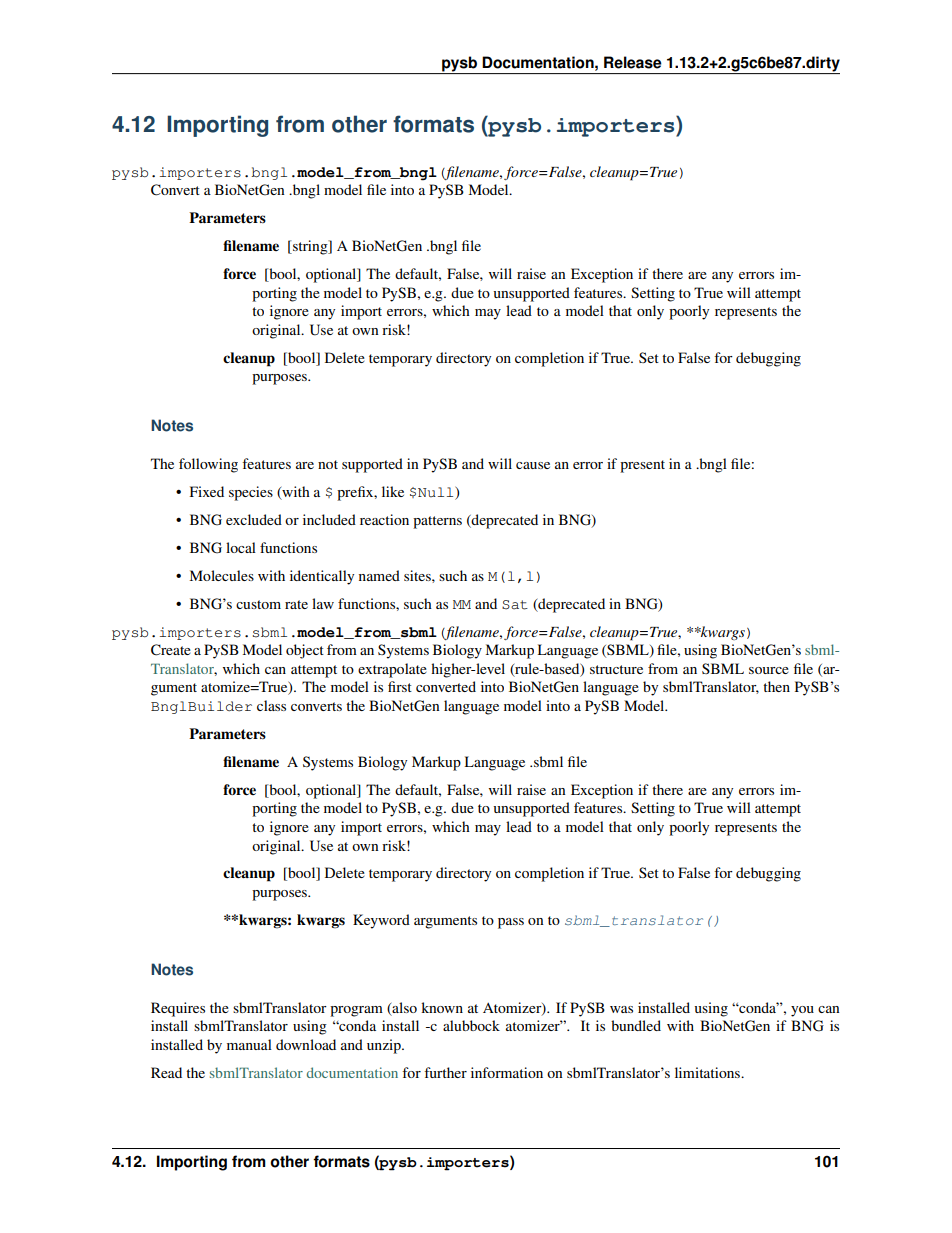 The image size is (952, 1233). What do you see at coordinates (249, 1044) in the screenshot?
I see `manual` at bounding box center [249, 1044].
